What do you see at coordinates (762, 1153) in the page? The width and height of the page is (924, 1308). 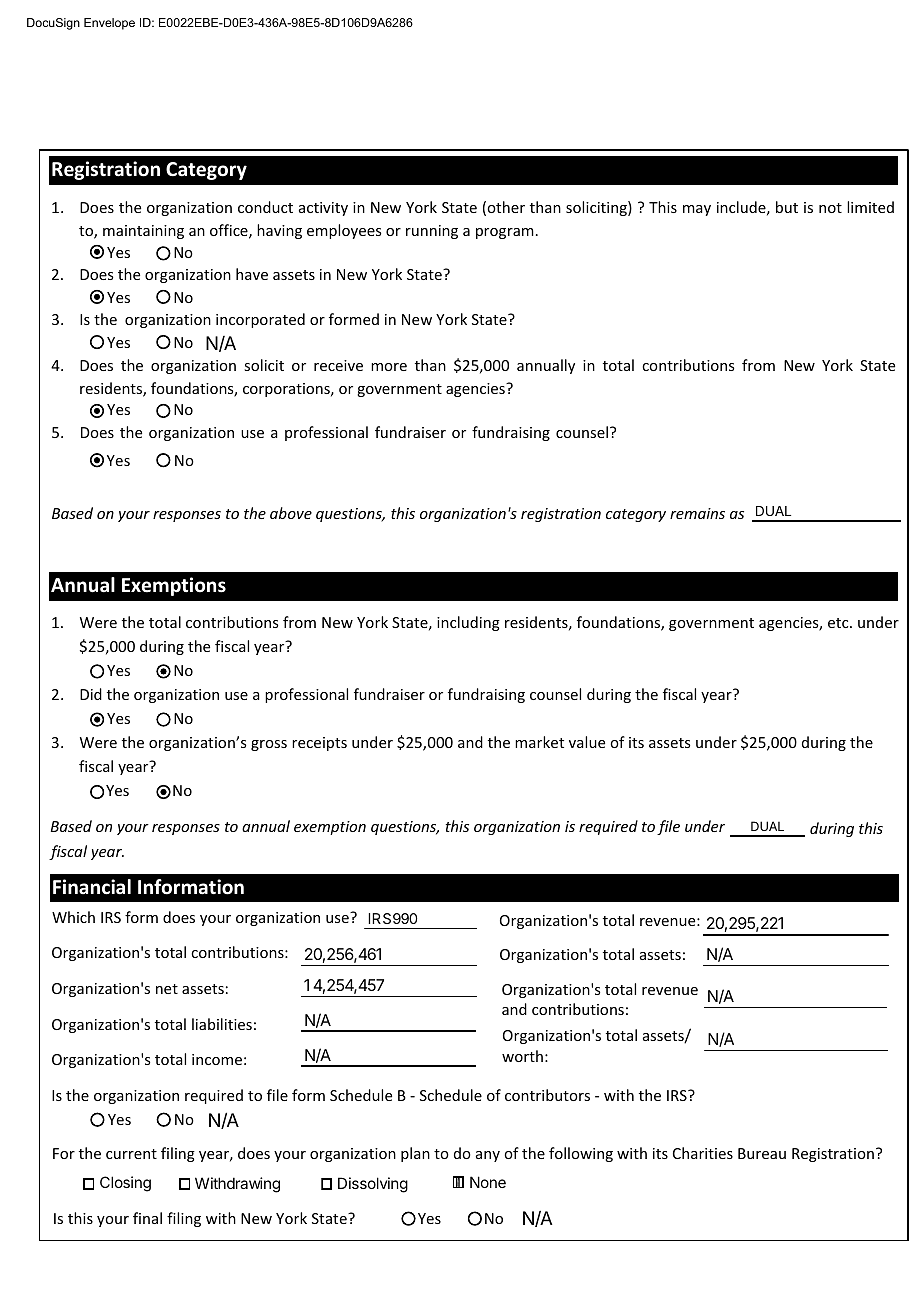 I see `Bureau` at bounding box center [762, 1153].
